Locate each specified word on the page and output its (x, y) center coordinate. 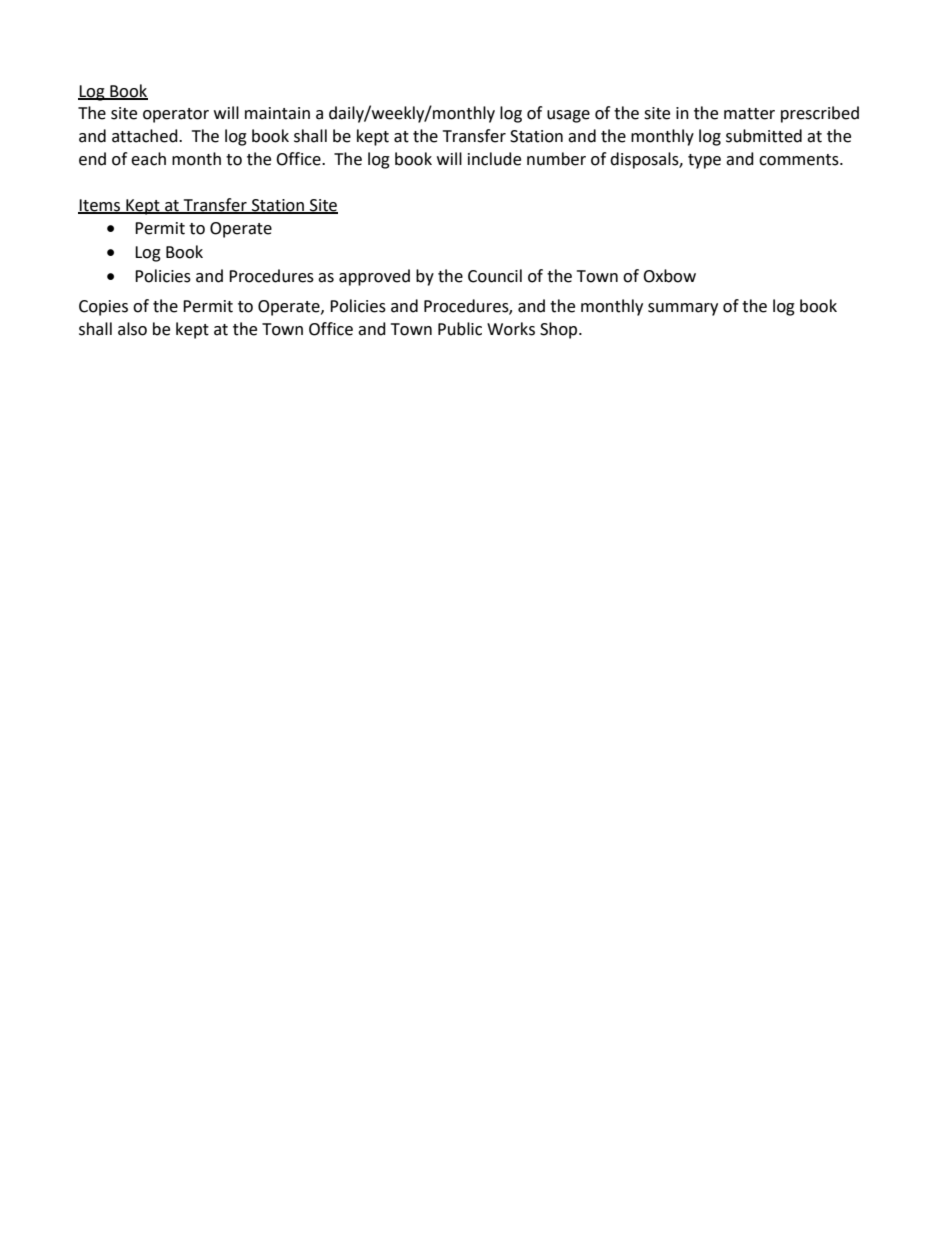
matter (749, 114)
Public (460, 329)
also (132, 329)
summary (683, 309)
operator (176, 115)
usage (568, 116)
